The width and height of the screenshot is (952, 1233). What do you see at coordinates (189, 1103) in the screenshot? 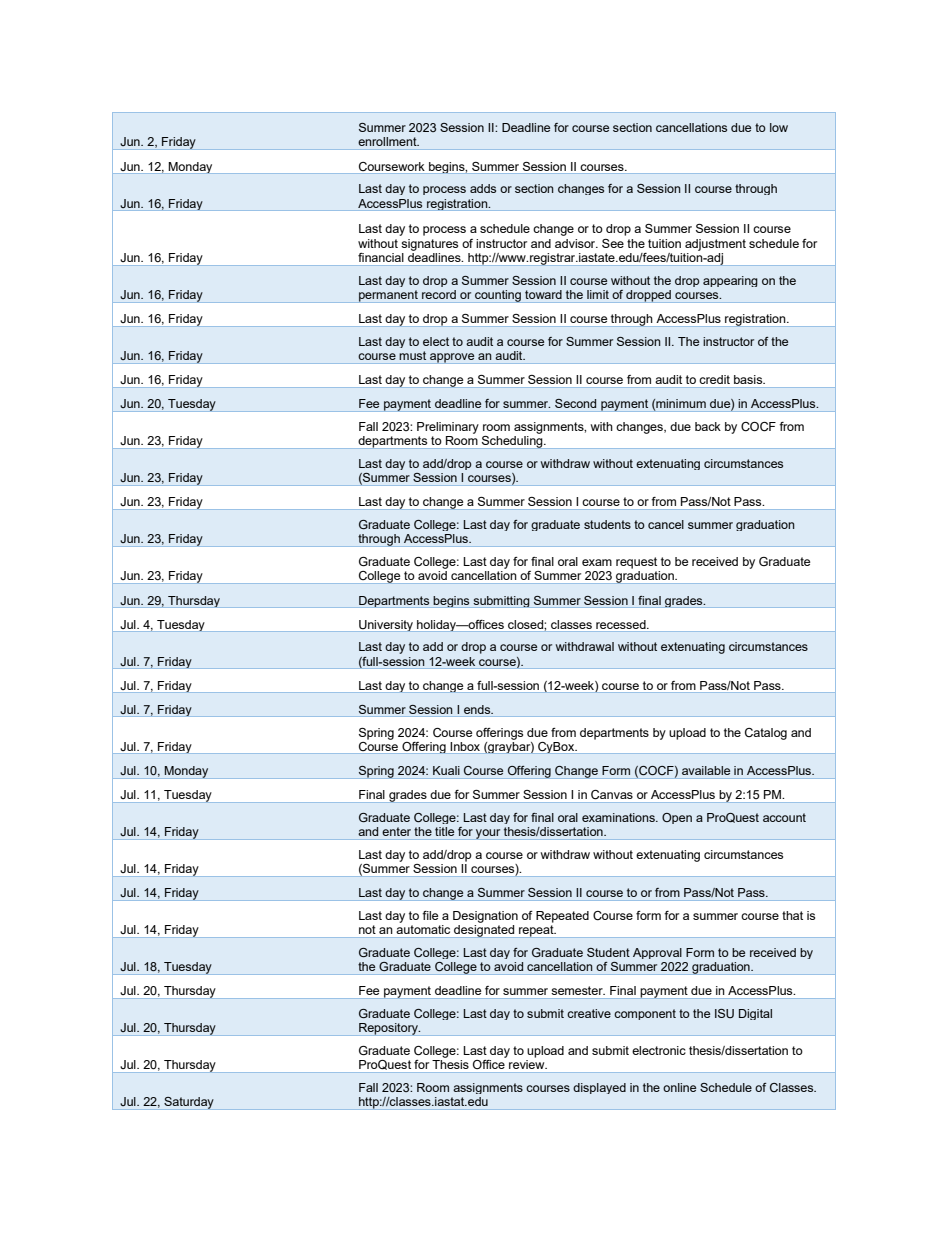
I see `Saturday` at bounding box center [189, 1103].
